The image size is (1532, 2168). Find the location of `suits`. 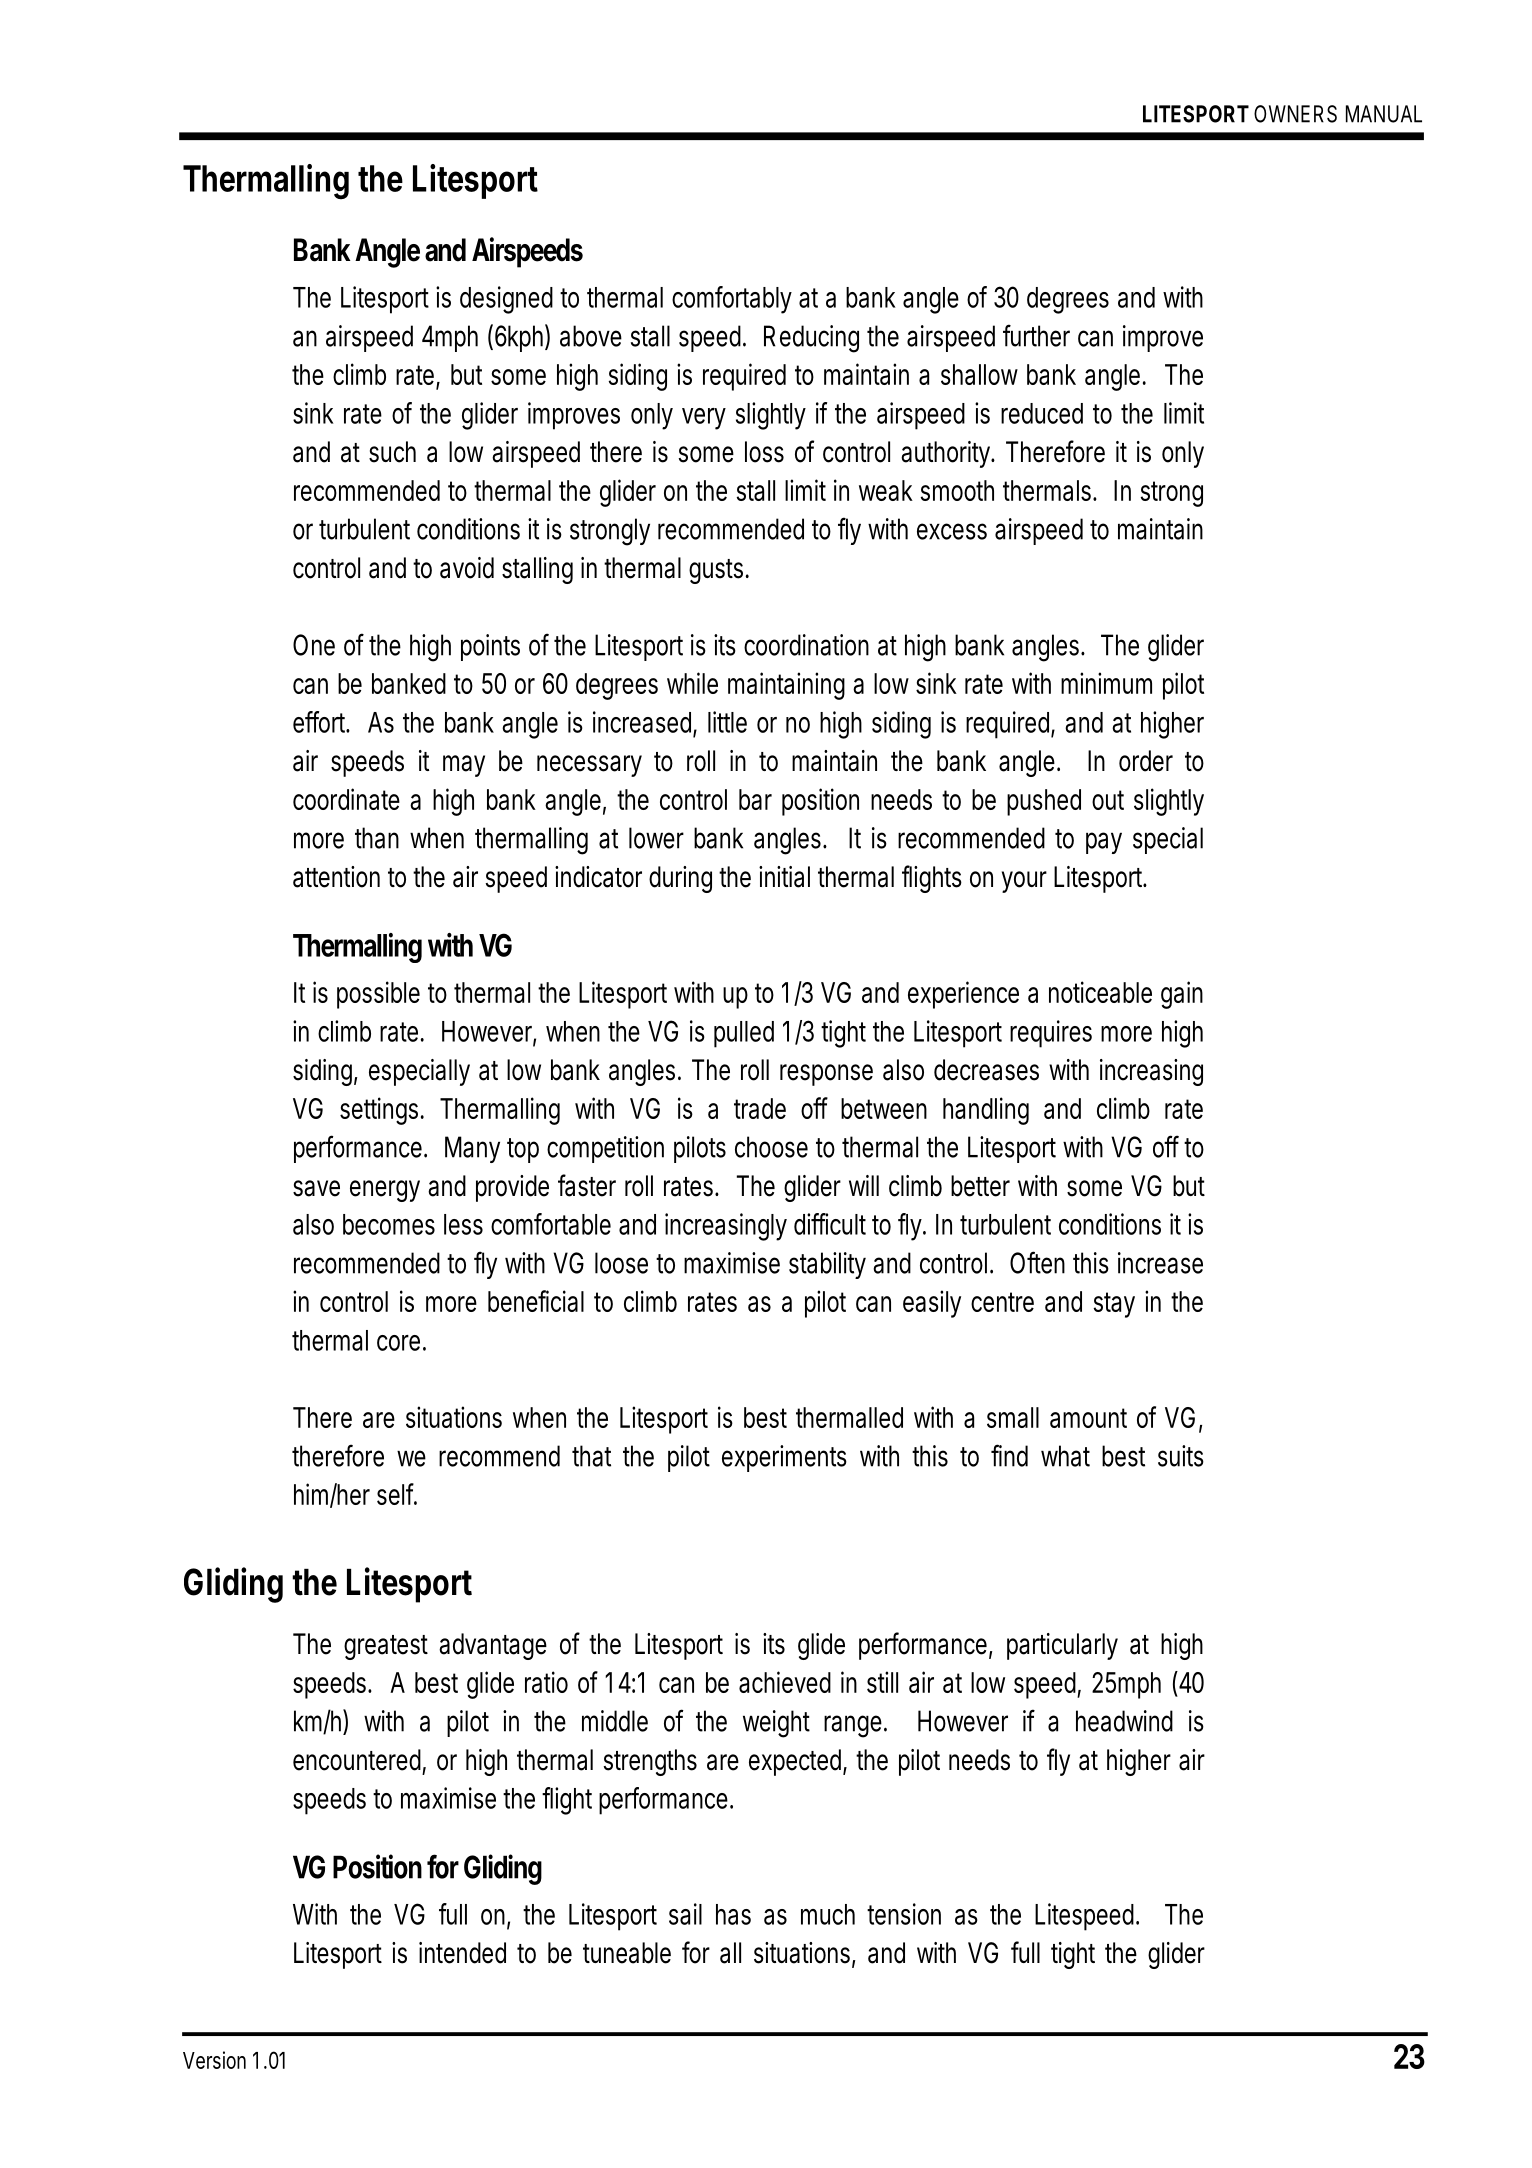

suits is located at coordinates (1181, 1456).
